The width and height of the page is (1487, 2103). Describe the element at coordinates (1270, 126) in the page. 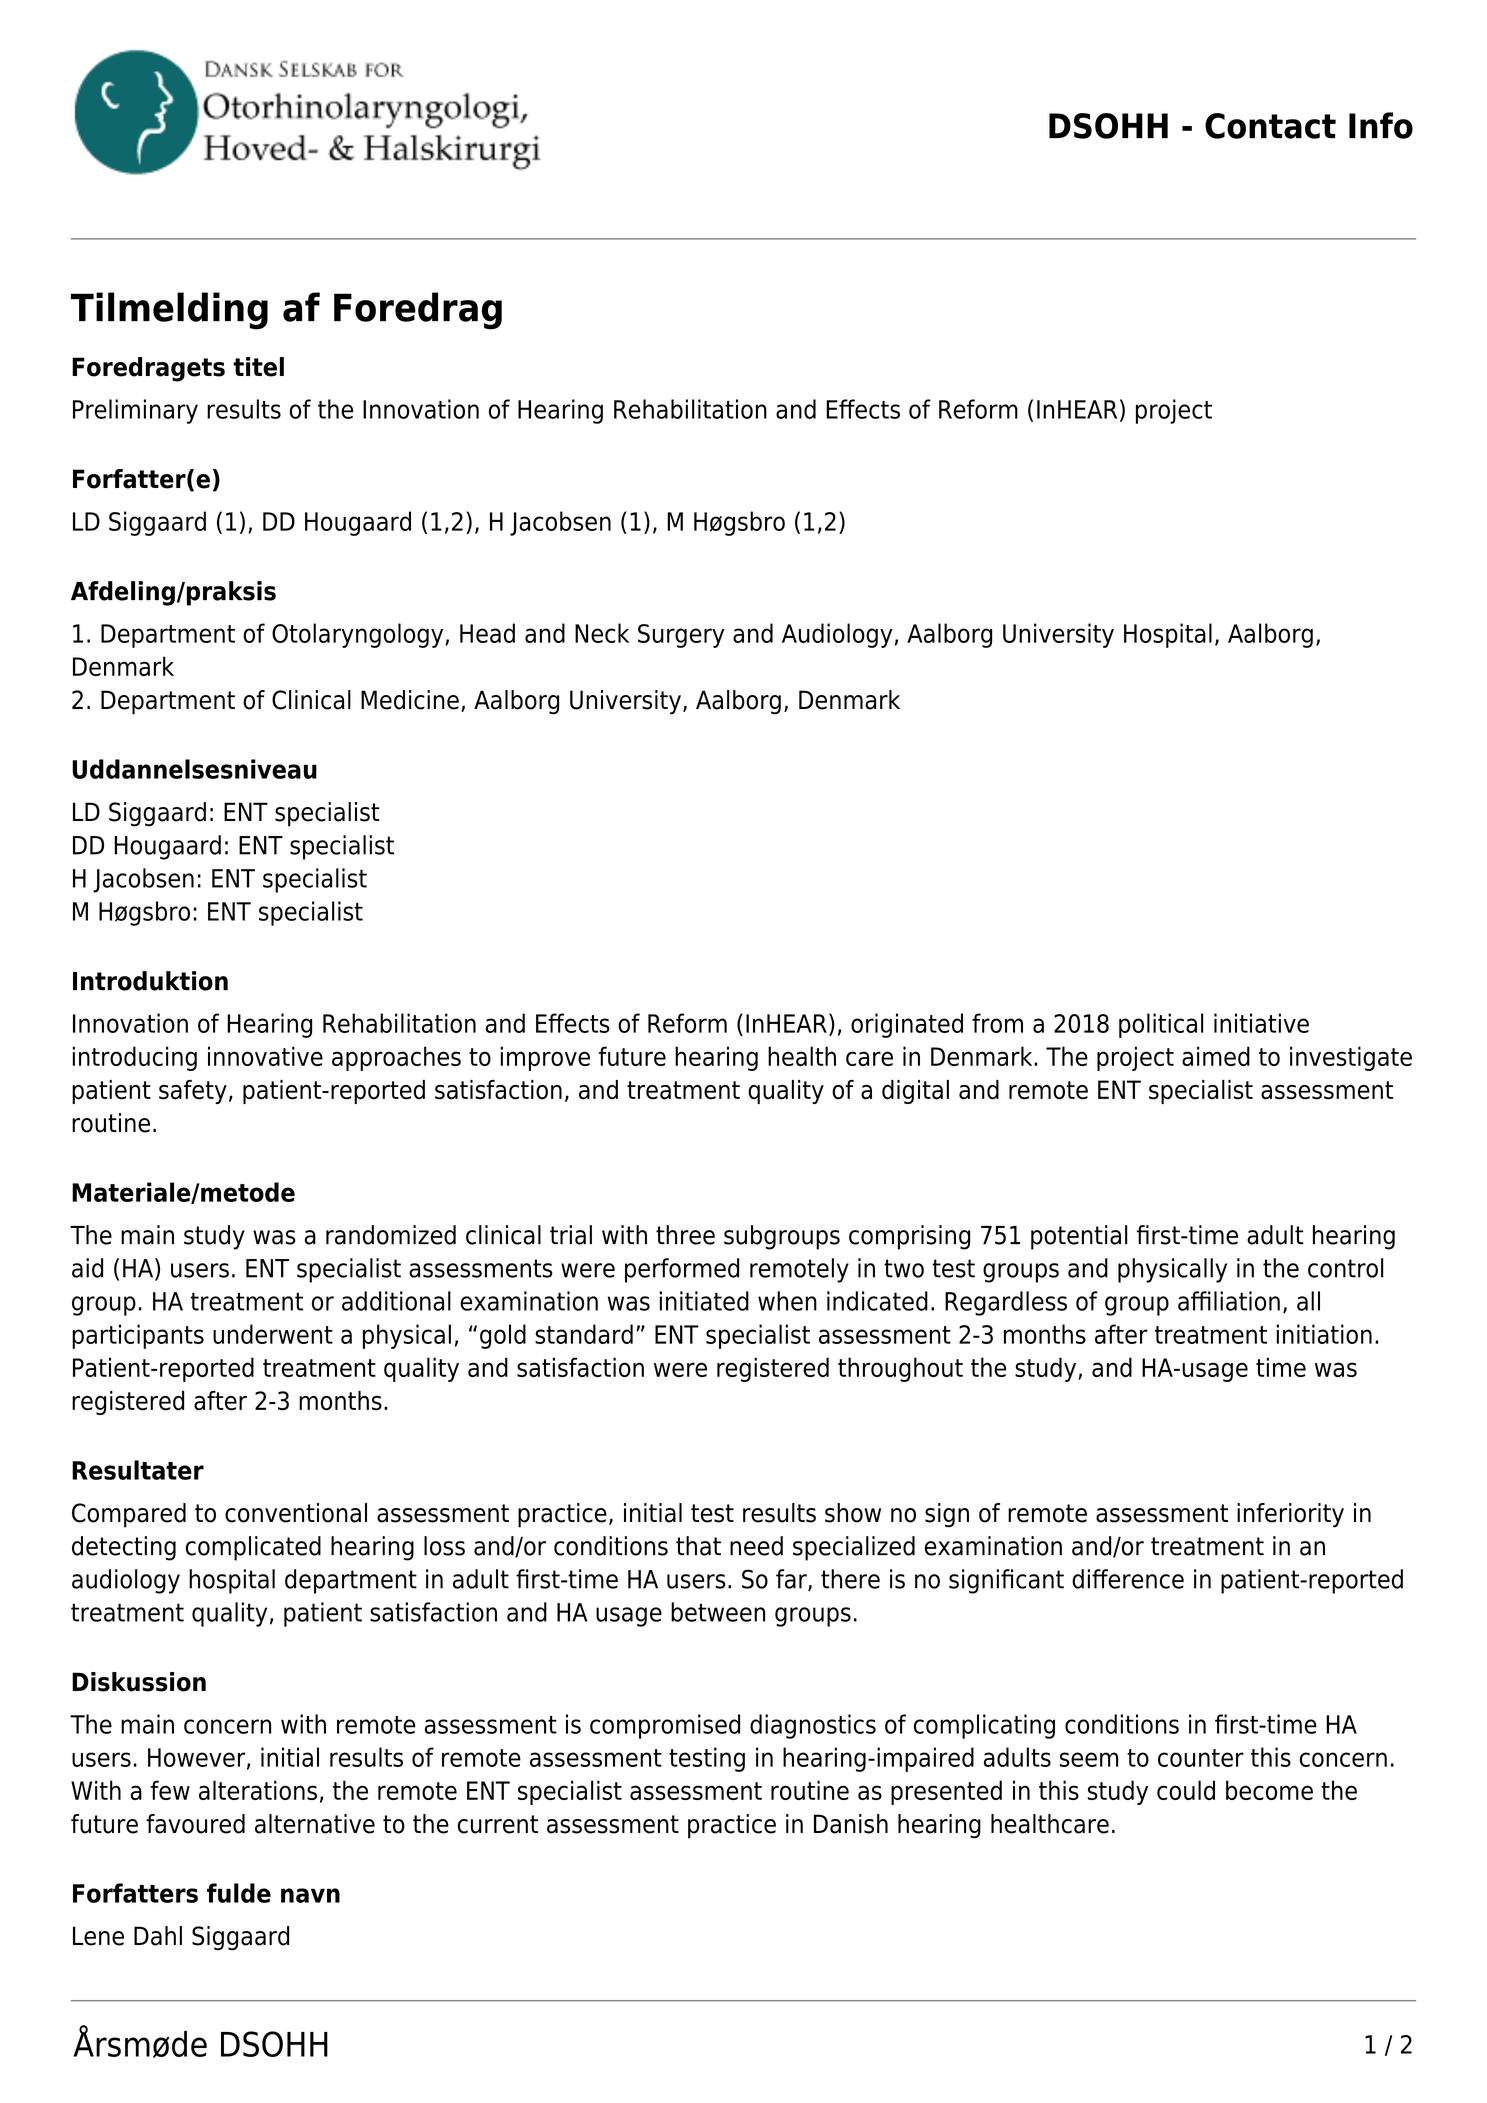

I see `Contact` at that location.
